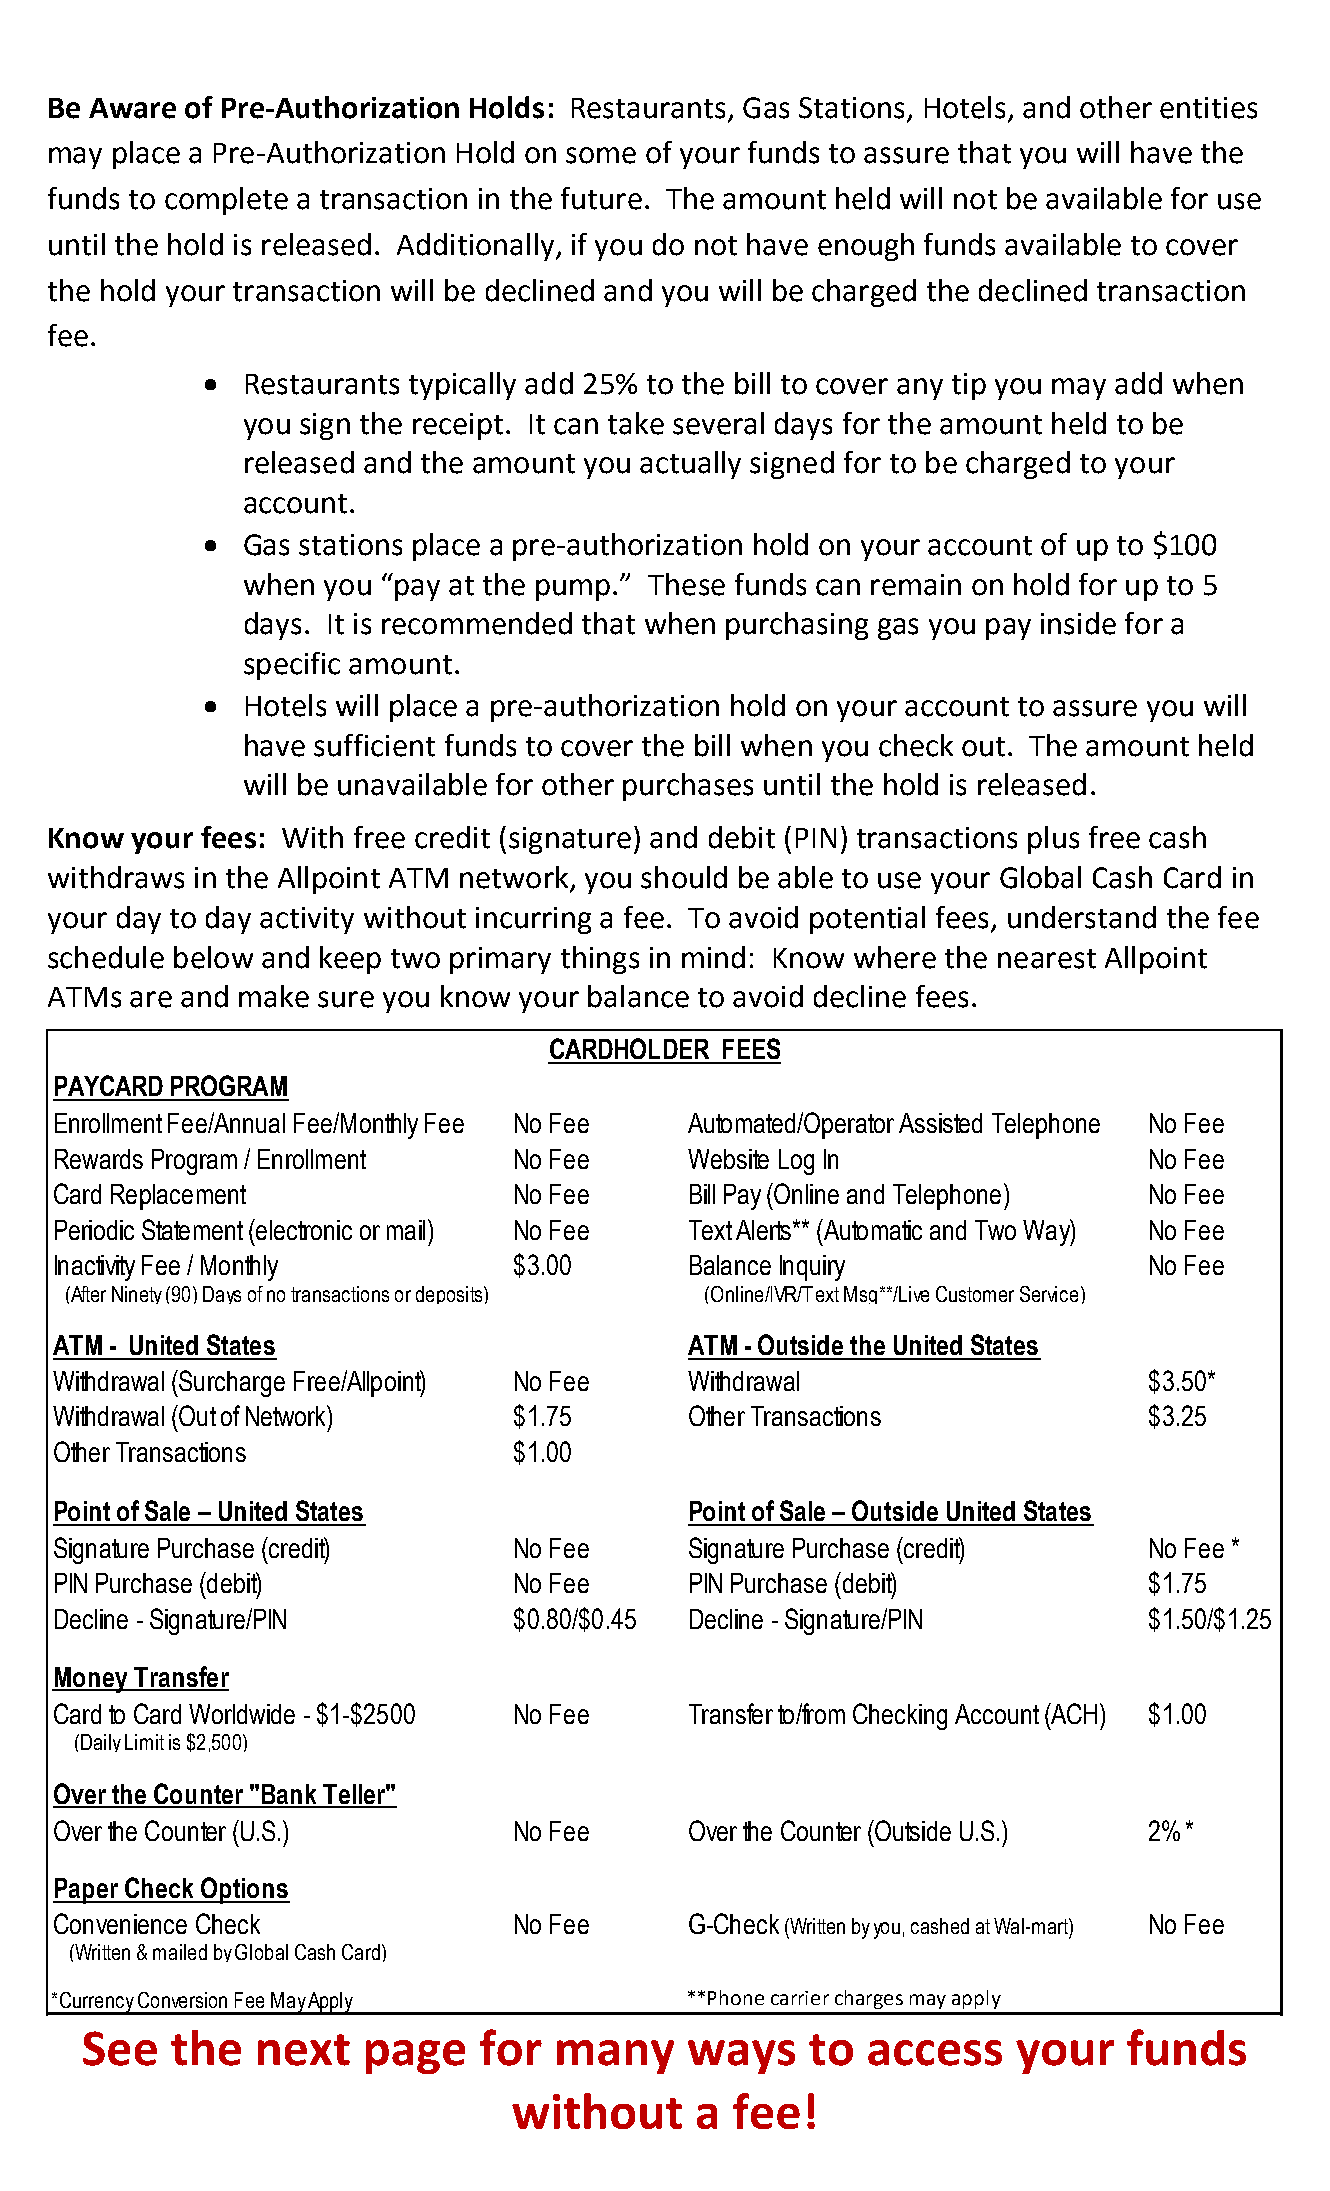 The height and width of the page is (2191, 1330). I want to click on complete, so click(226, 201).
